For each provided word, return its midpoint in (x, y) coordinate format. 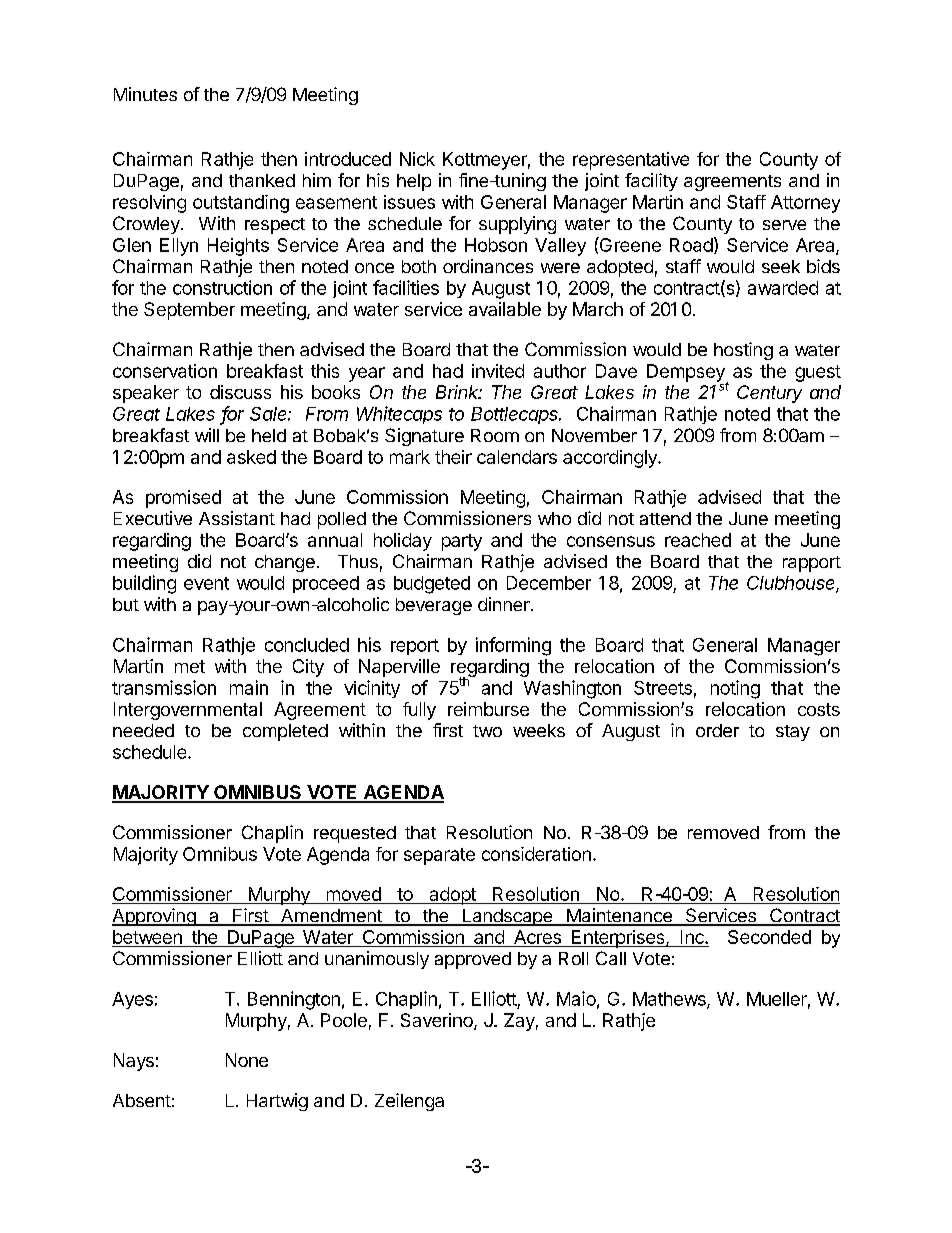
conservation (165, 371)
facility (651, 182)
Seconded (769, 937)
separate (439, 856)
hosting (743, 351)
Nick (417, 159)
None (247, 1060)
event (206, 583)
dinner (505, 604)
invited (498, 371)
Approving (155, 917)
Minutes (145, 94)
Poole (344, 1020)
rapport (812, 564)
